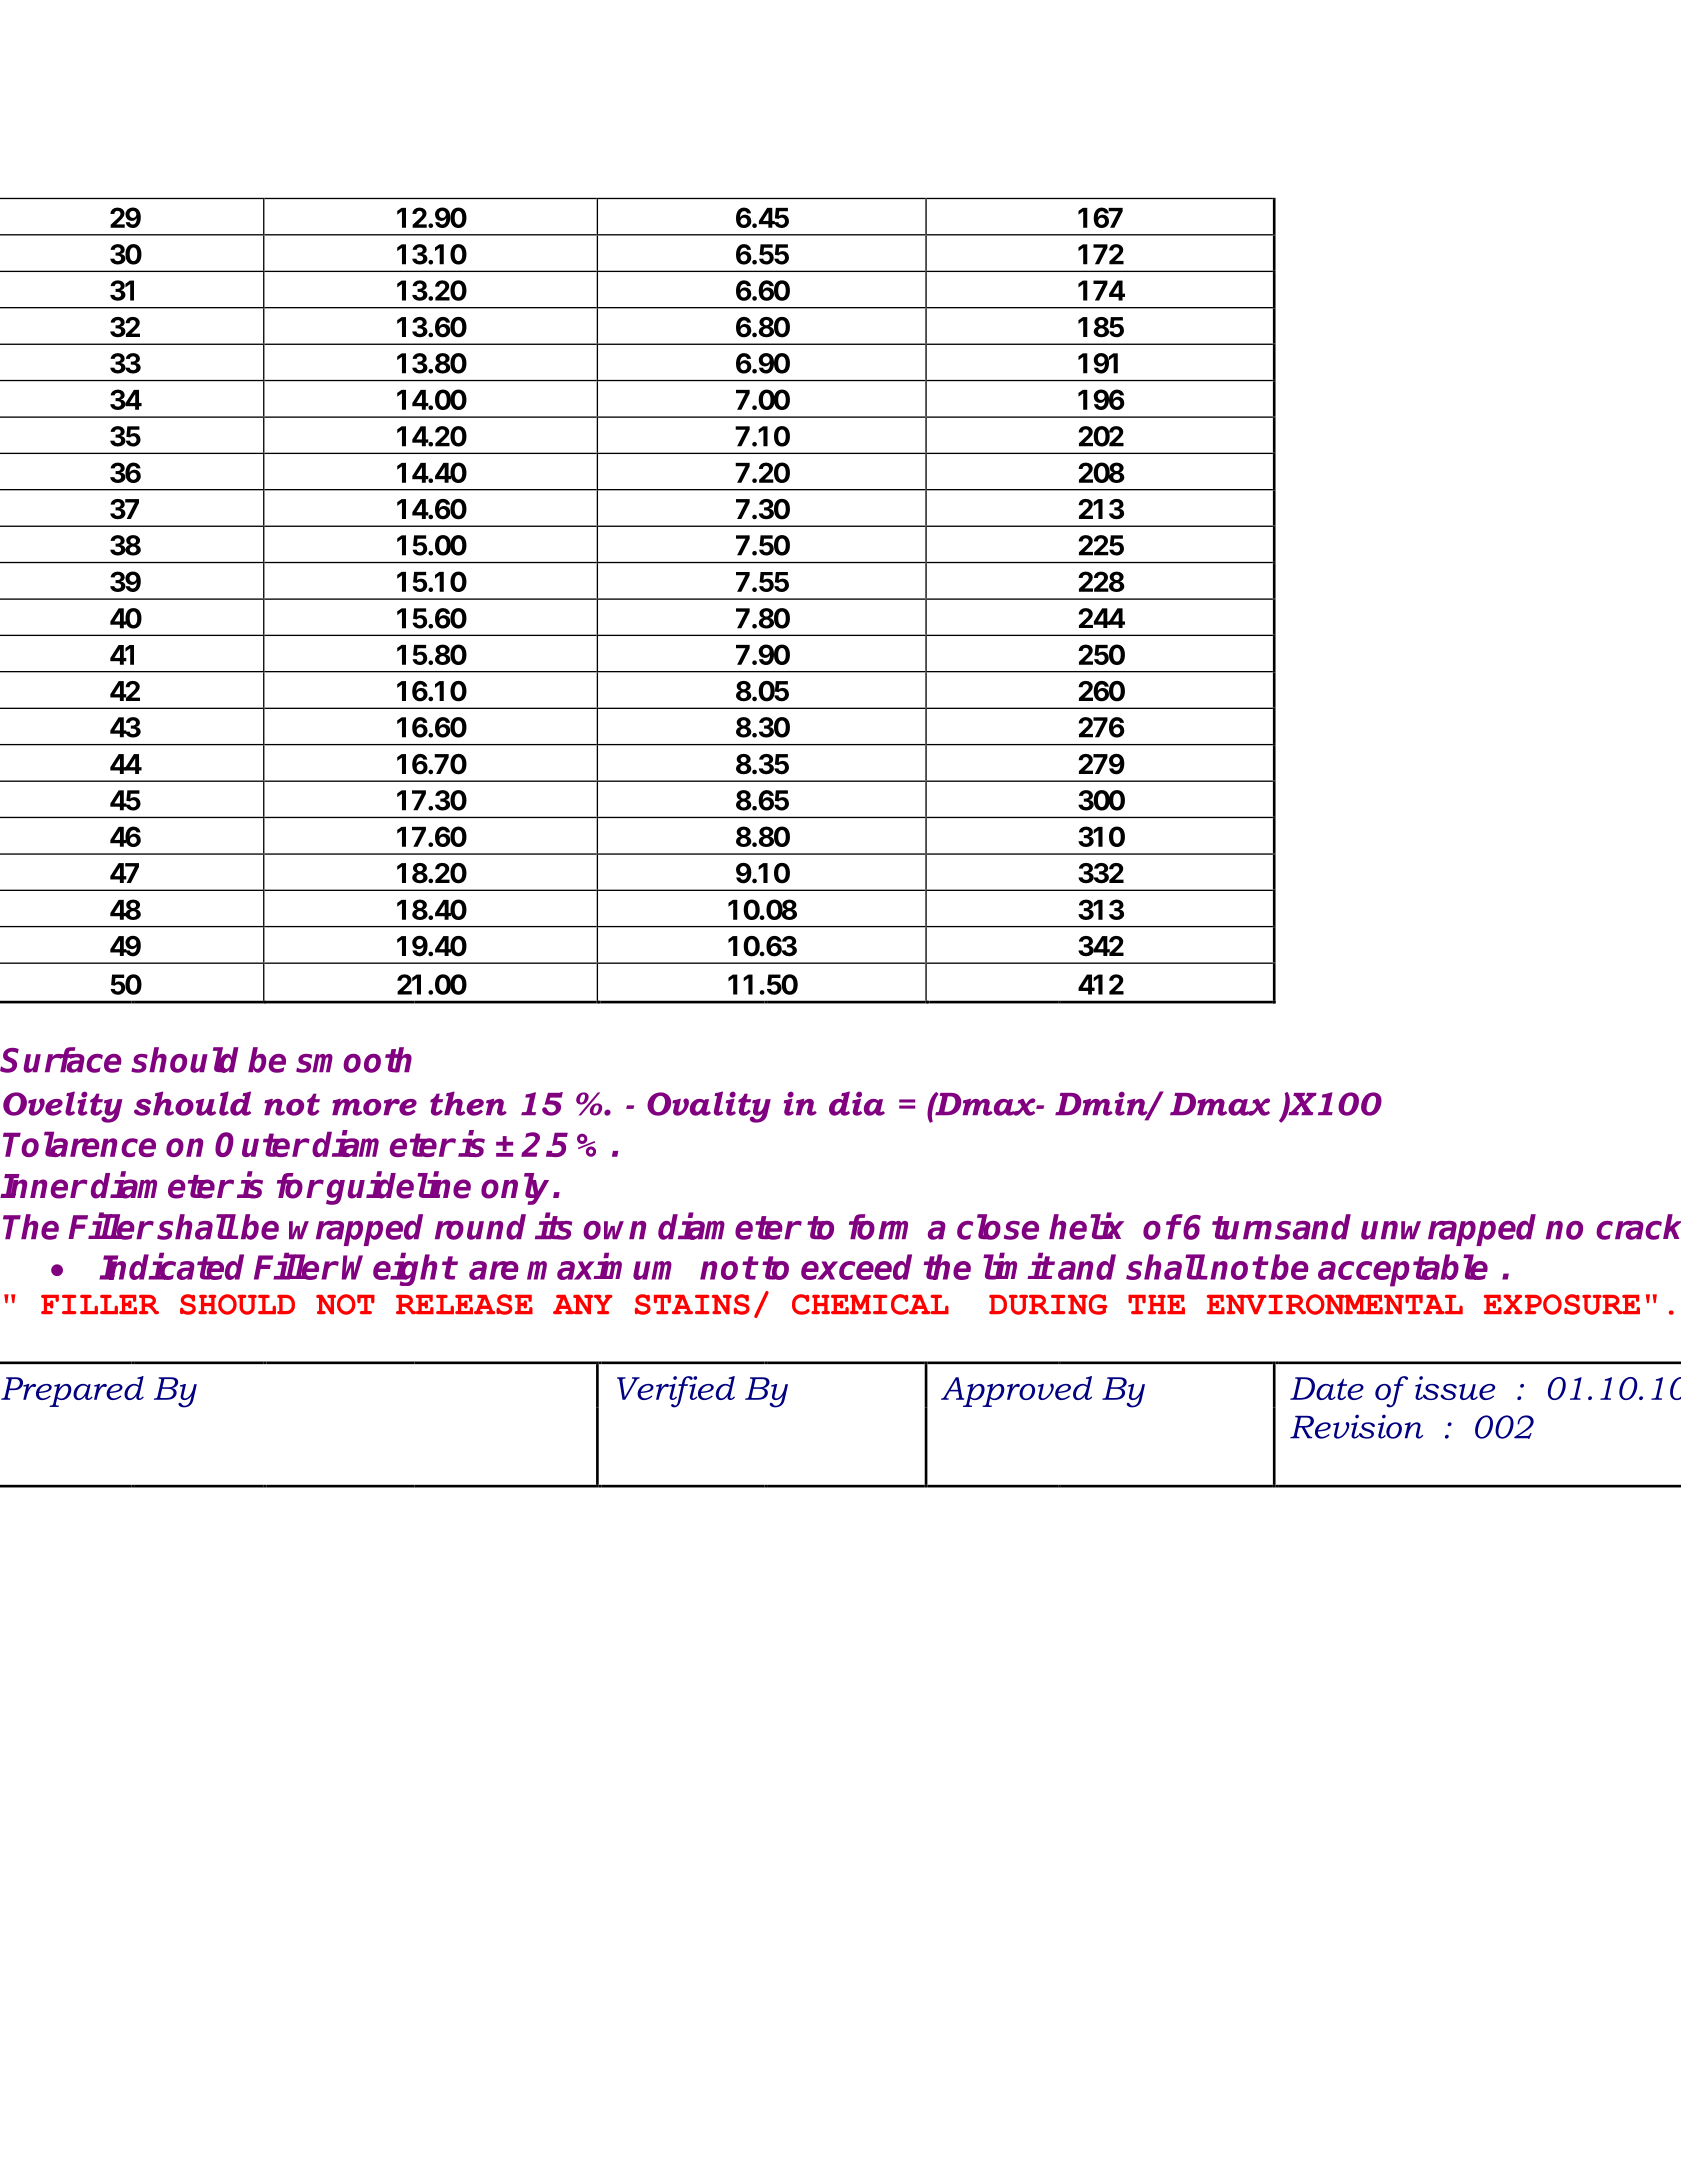 The width and height of the screenshot is (1681, 2176). What do you see at coordinates (464, 1304) in the screenshot?
I see `RELEASE` at bounding box center [464, 1304].
